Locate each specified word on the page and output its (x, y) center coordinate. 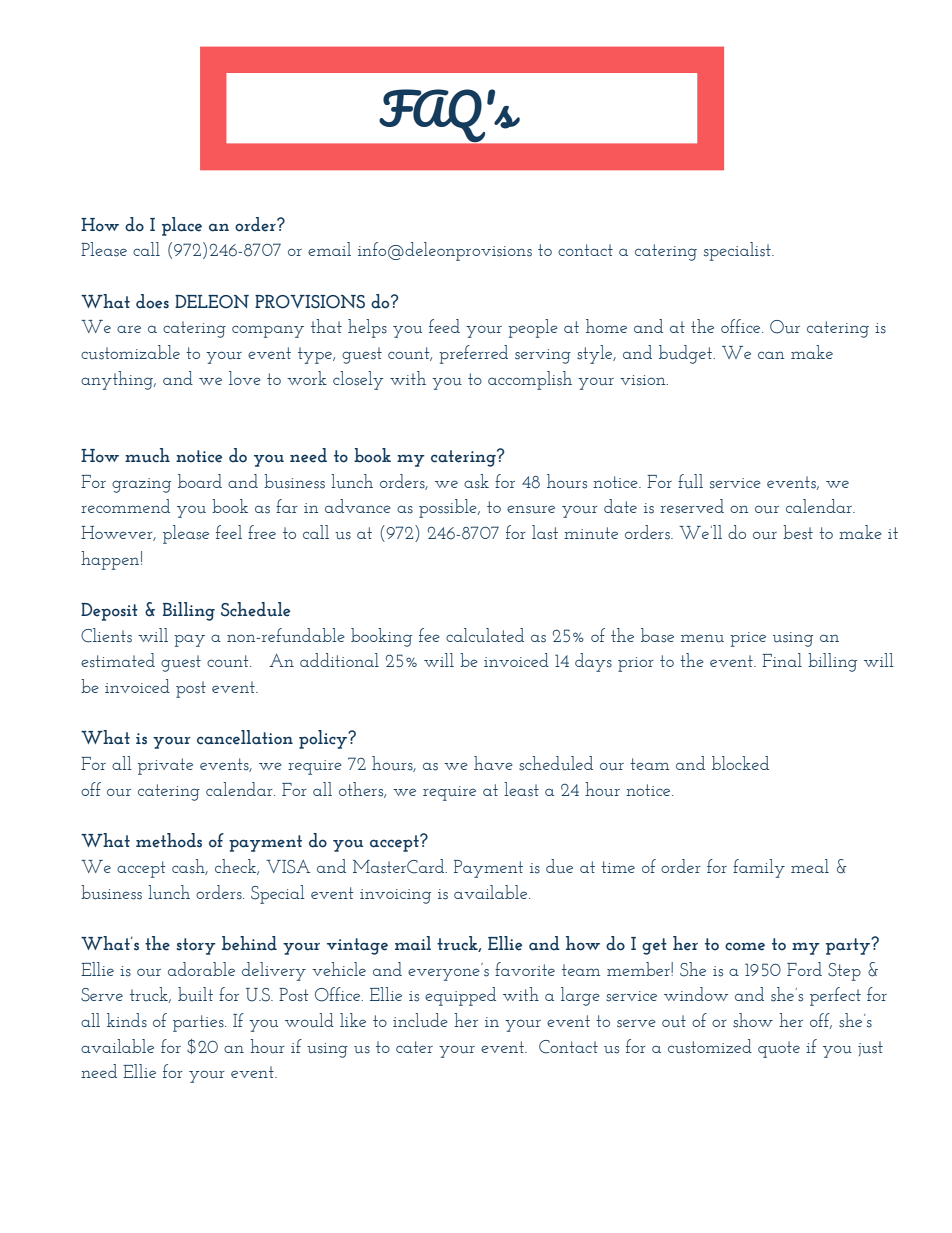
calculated (485, 635)
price (748, 639)
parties (199, 1023)
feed (444, 326)
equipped (460, 996)
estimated (118, 660)
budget (687, 354)
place (182, 226)
